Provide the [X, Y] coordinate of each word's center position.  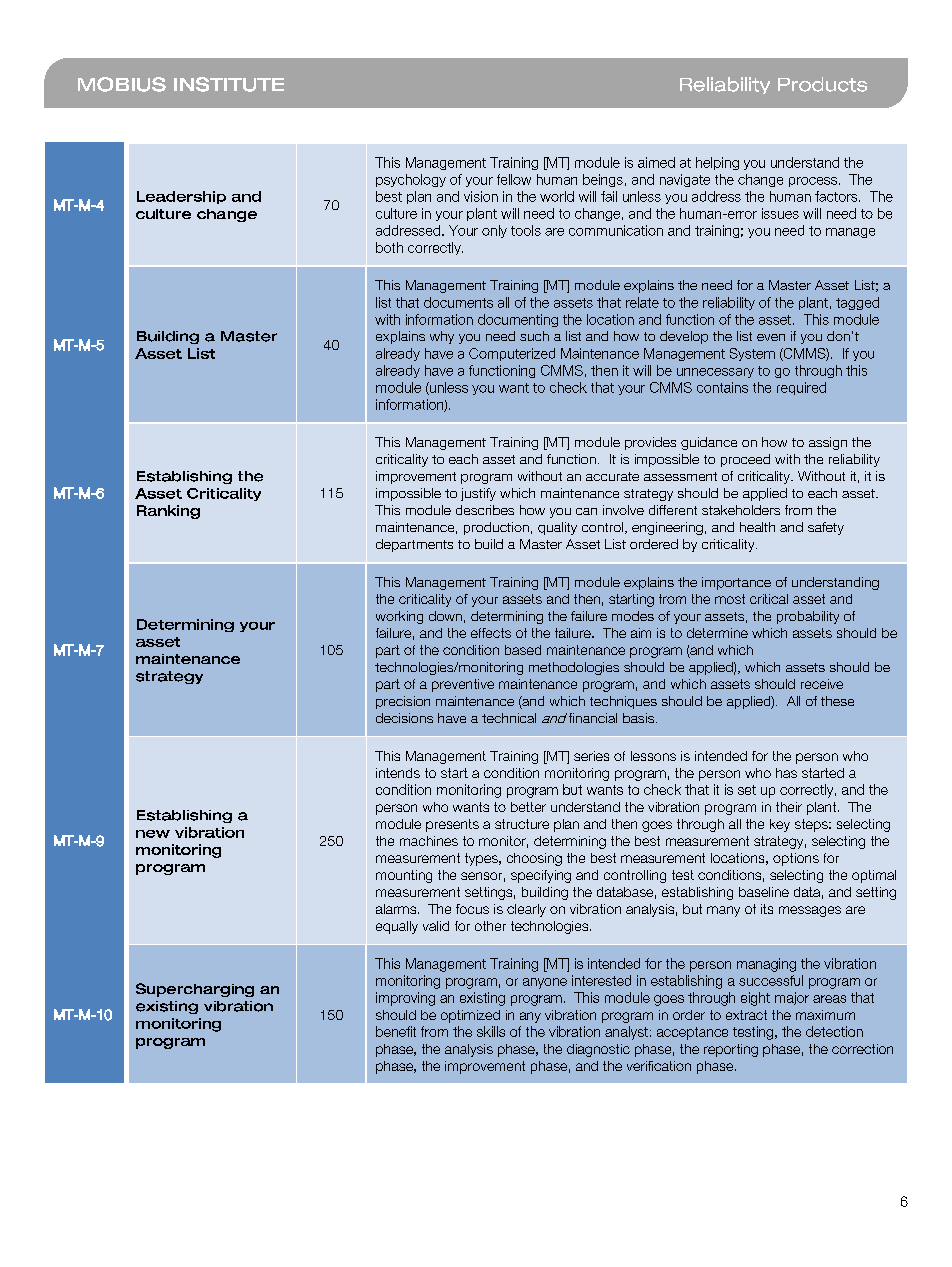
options [796, 859]
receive [822, 684]
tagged [857, 303]
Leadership [181, 197]
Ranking [168, 512]
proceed [745, 460]
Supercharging [195, 990]
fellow [514, 179]
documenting [518, 320]
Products [822, 84]
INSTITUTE [229, 84]
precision [403, 702]
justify [478, 494]
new [153, 834]
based [523, 650]
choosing [534, 859]
